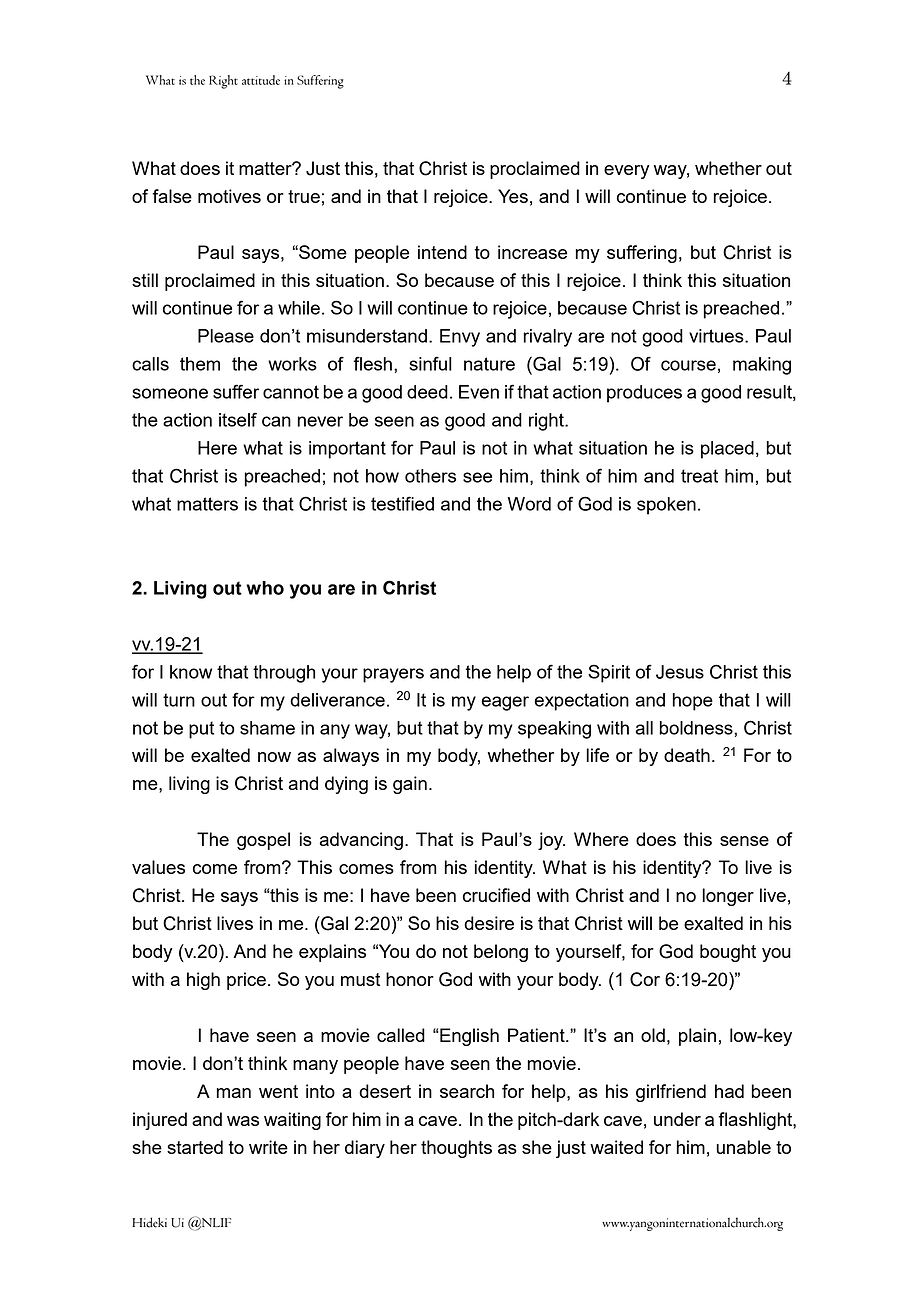 Image resolution: width=924 pixels, height=1308 pixels. Describe the element at coordinates (513, 196) in the page. I see `Yes` at that location.
